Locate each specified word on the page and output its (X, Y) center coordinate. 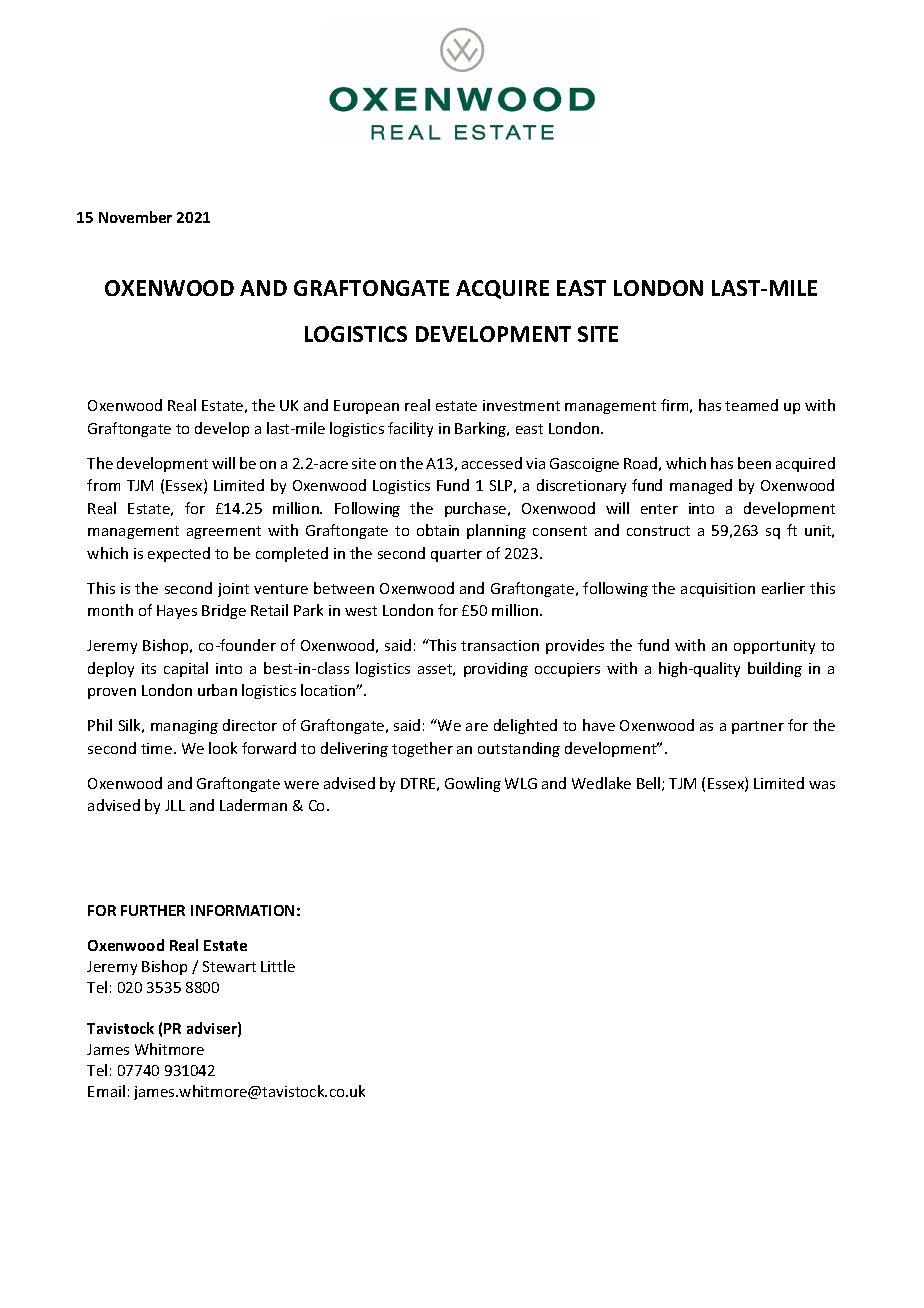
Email (106, 1091)
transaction (500, 645)
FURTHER (153, 910)
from (103, 485)
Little (278, 966)
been (754, 463)
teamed (751, 405)
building (775, 669)
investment (521, 405)
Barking (482, 429)
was (822, 785)
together (422, 749)
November (135, 217)
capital (186, 669)
